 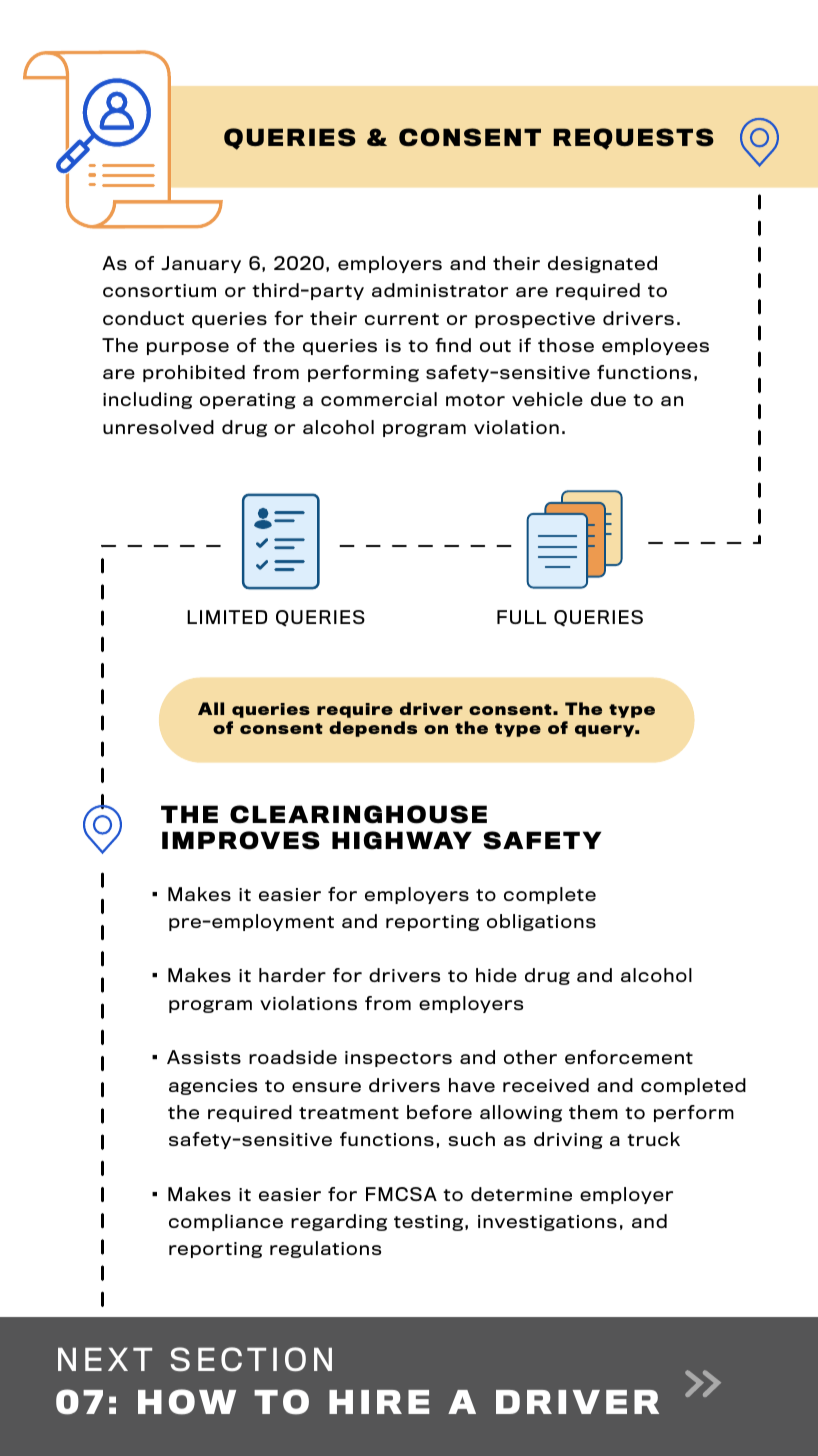 I want to click on FULL, so click(x=521, y=617).
